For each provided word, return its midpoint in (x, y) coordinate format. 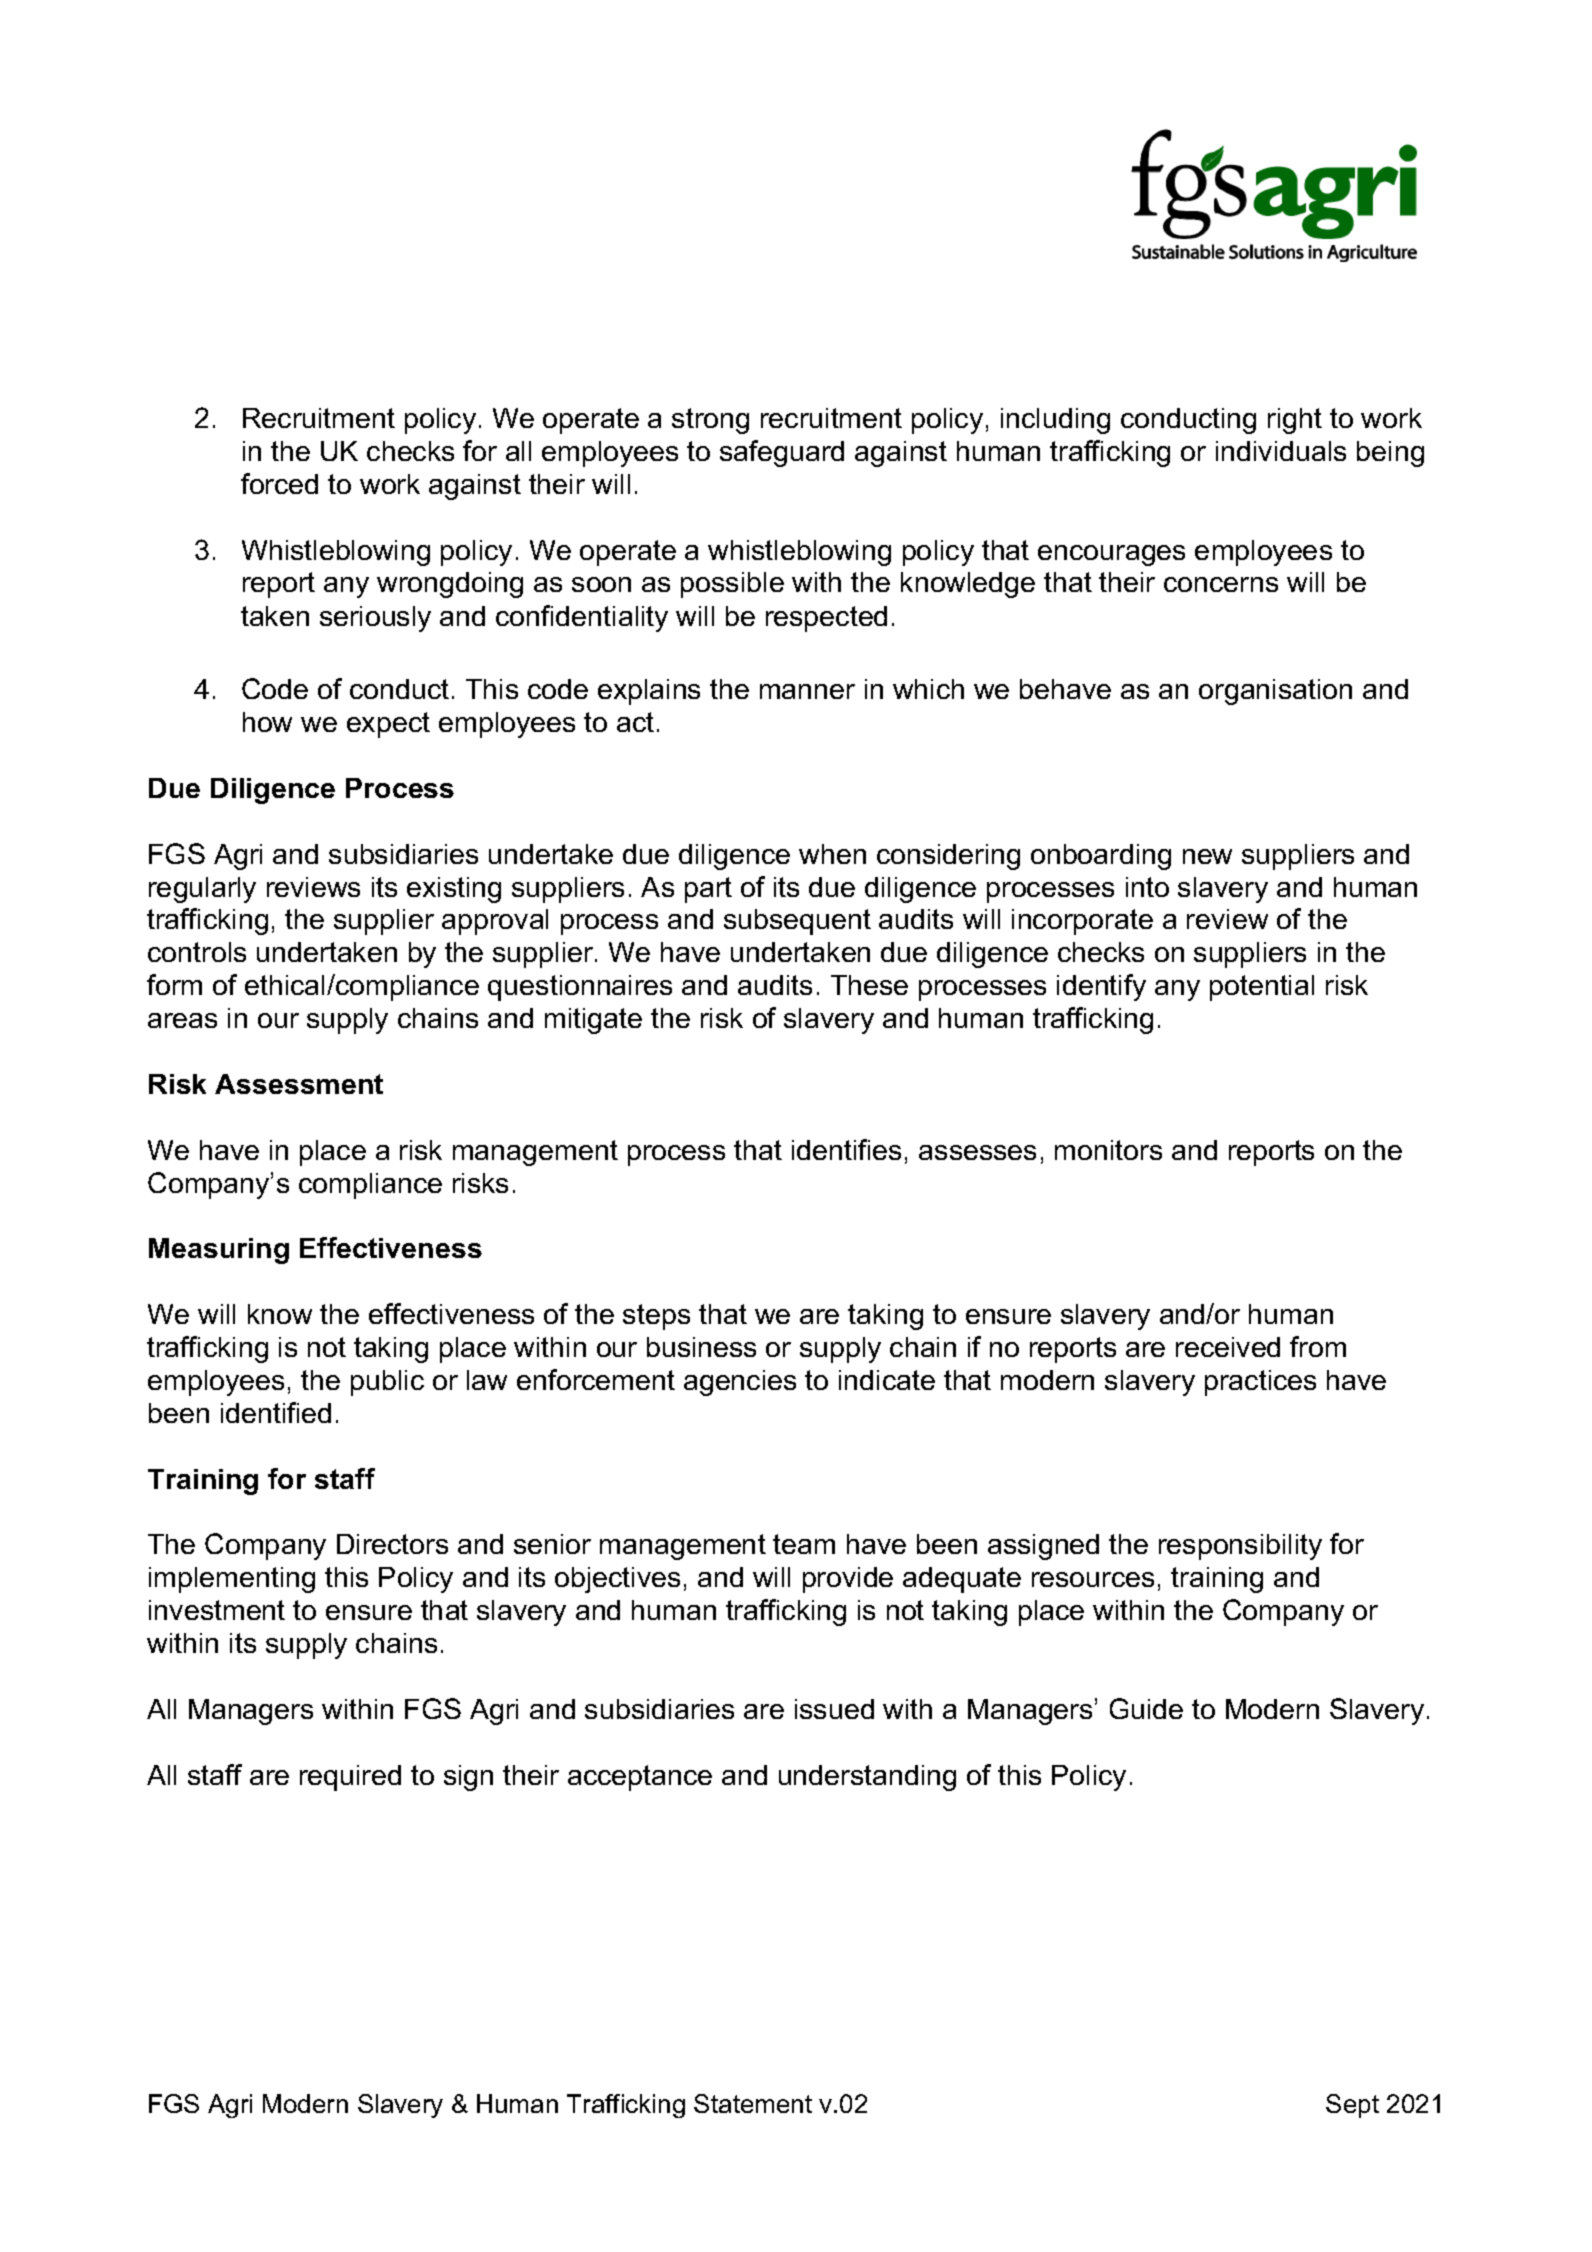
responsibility (1240, 1547)
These (869, 985)
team (804, 1544)
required (350, 1778)
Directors (392, 1544)
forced (279, 483)
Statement (753, 2103)
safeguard (782, 453)
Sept (1352, 2106)
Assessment (299, 1084)
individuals (1281, 451)
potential (1262, 988)
